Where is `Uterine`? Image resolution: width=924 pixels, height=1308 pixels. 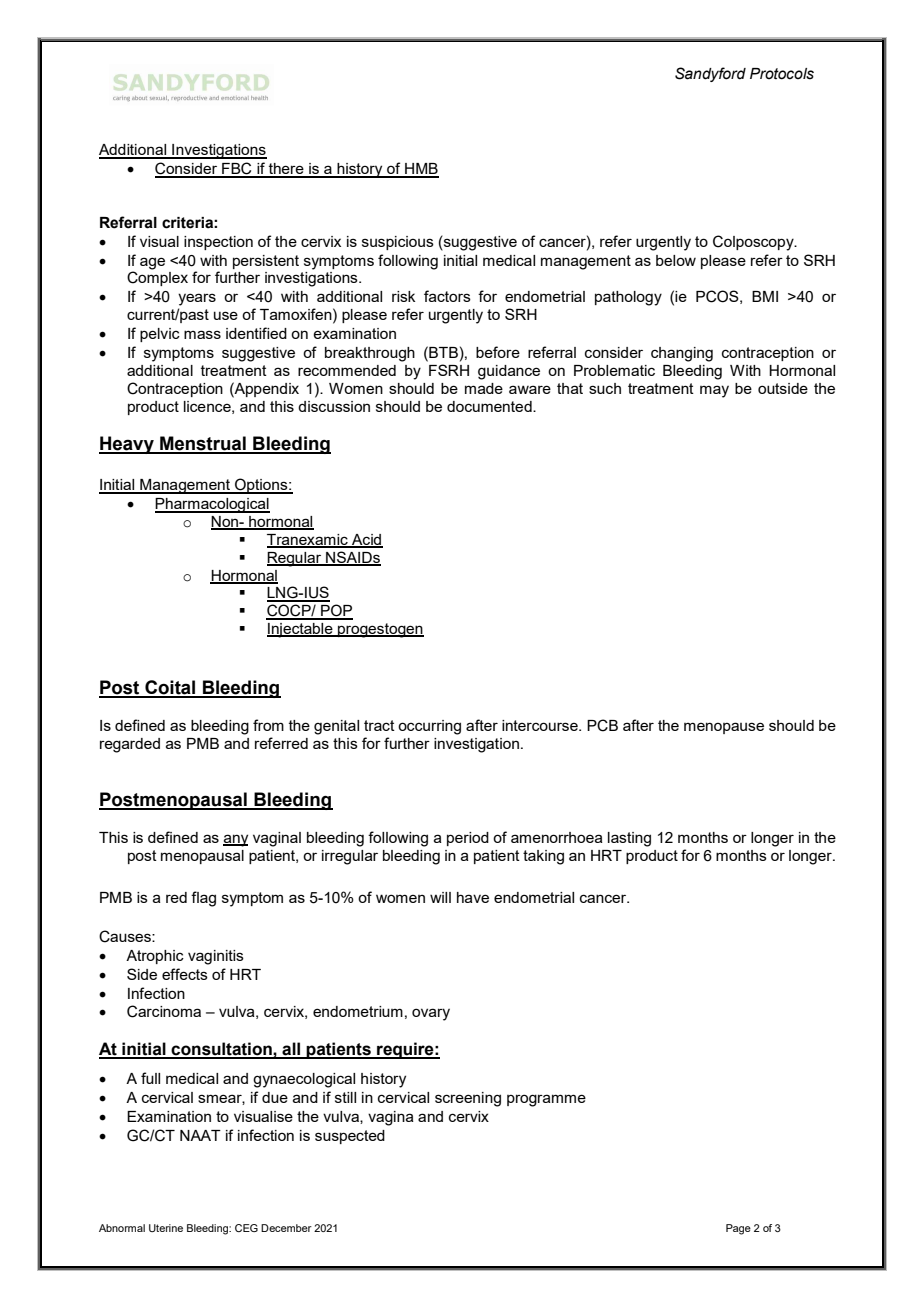
Uterine is located at coordinates (166, 1228).
